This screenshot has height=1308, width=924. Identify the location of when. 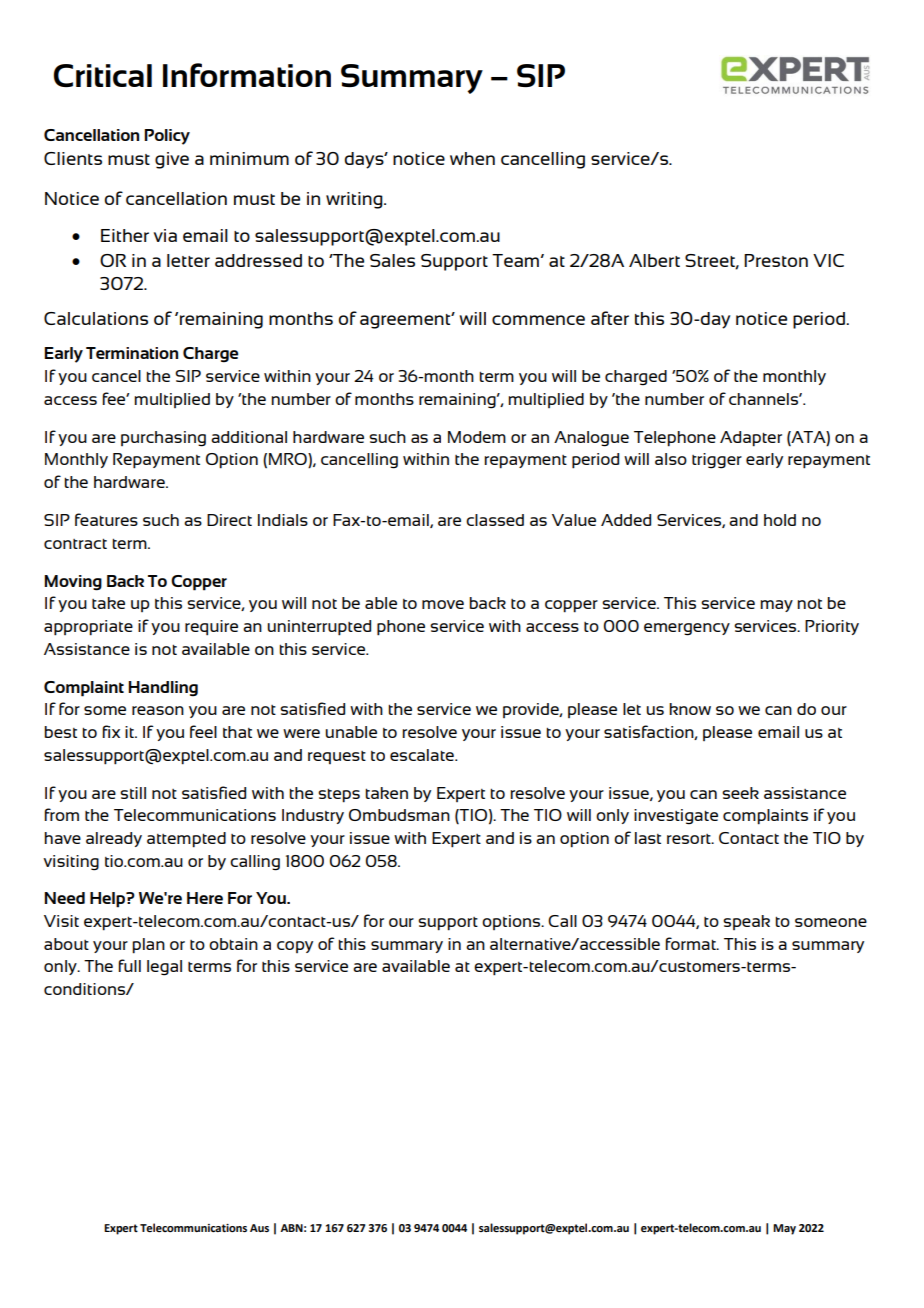
(472, 158).
